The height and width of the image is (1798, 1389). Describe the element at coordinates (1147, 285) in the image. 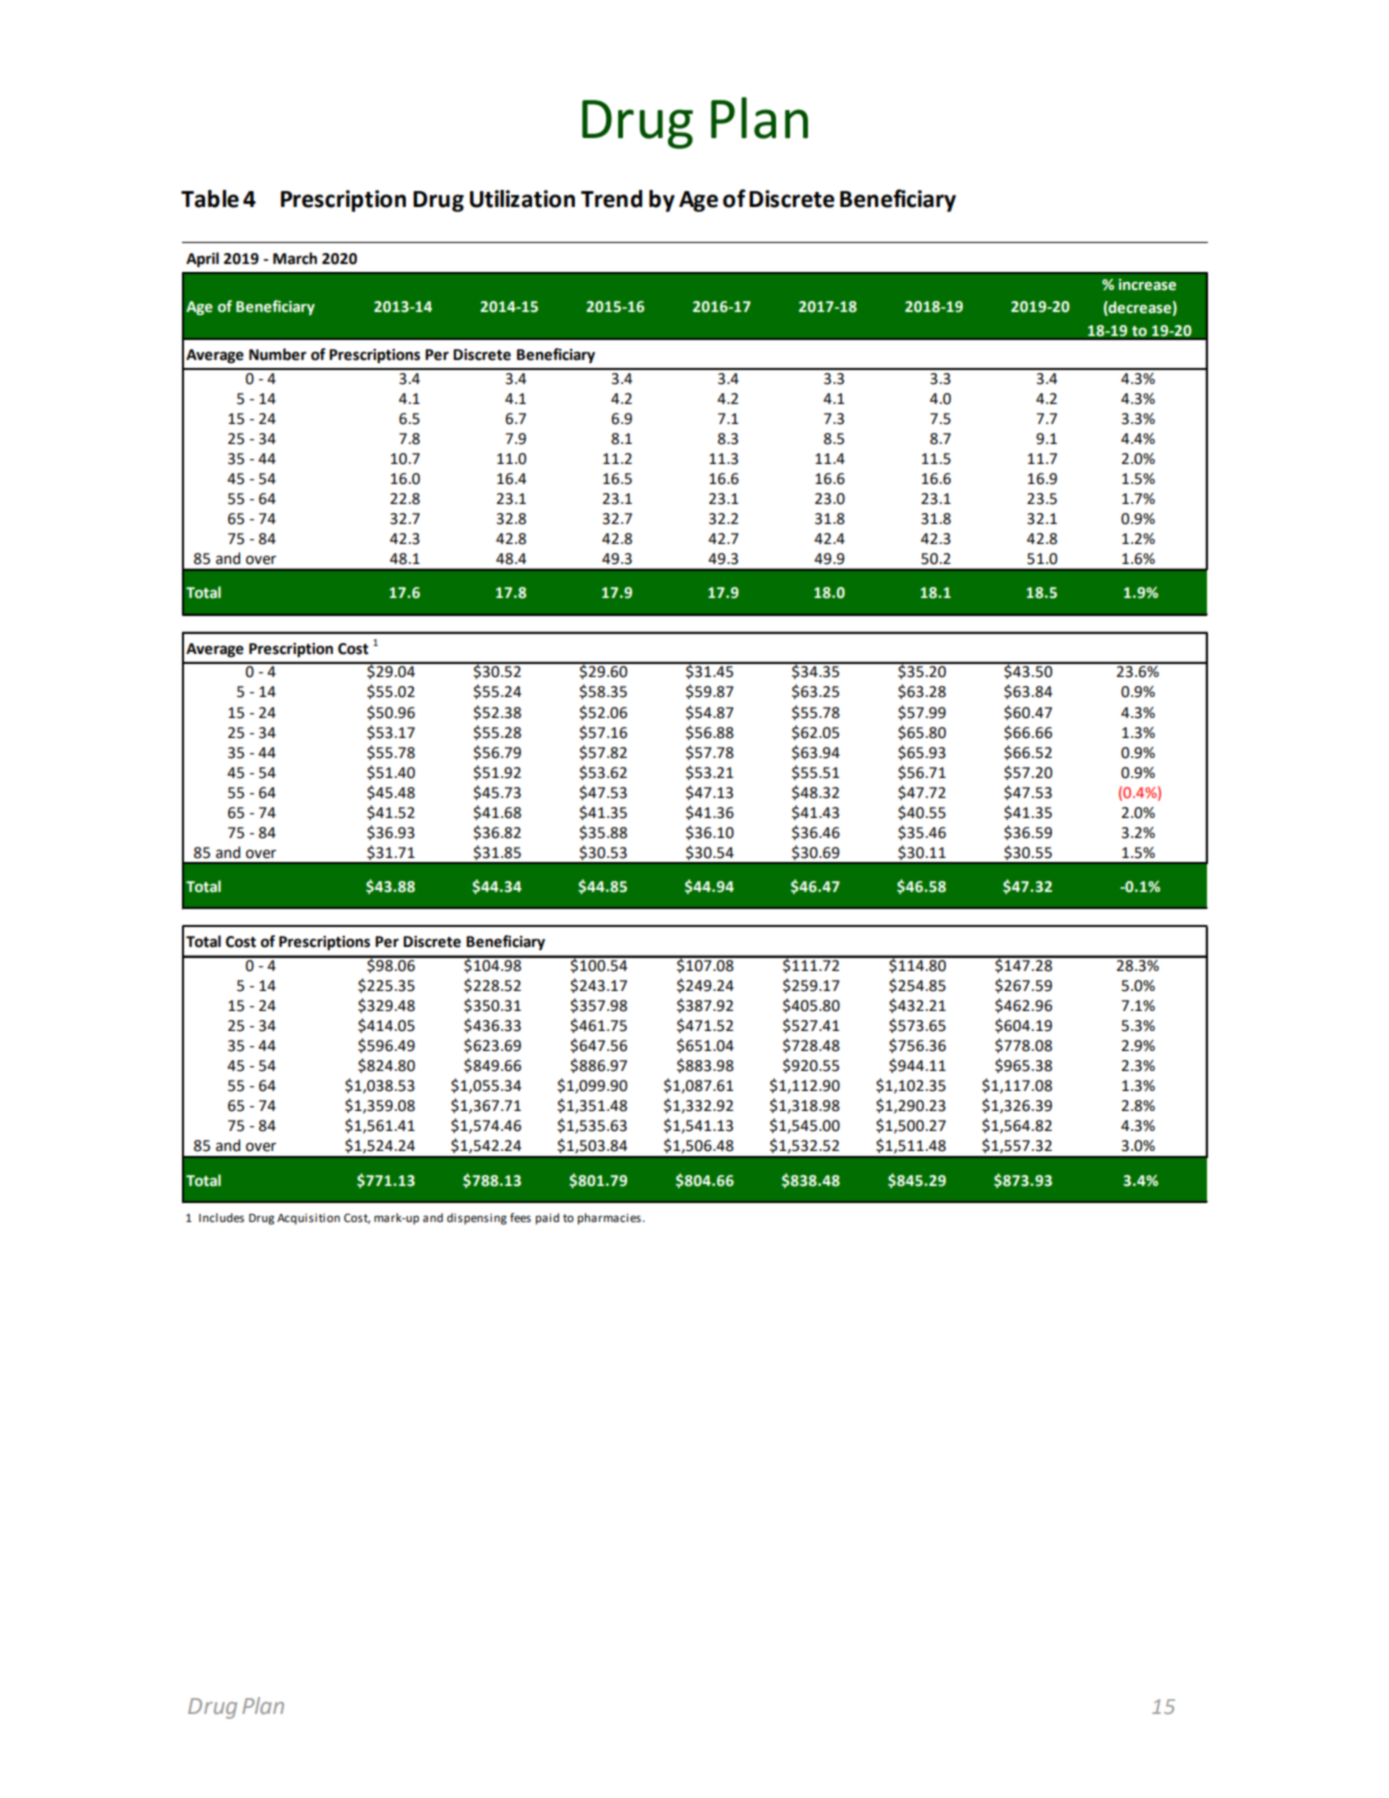

I see `increase` at that location.
